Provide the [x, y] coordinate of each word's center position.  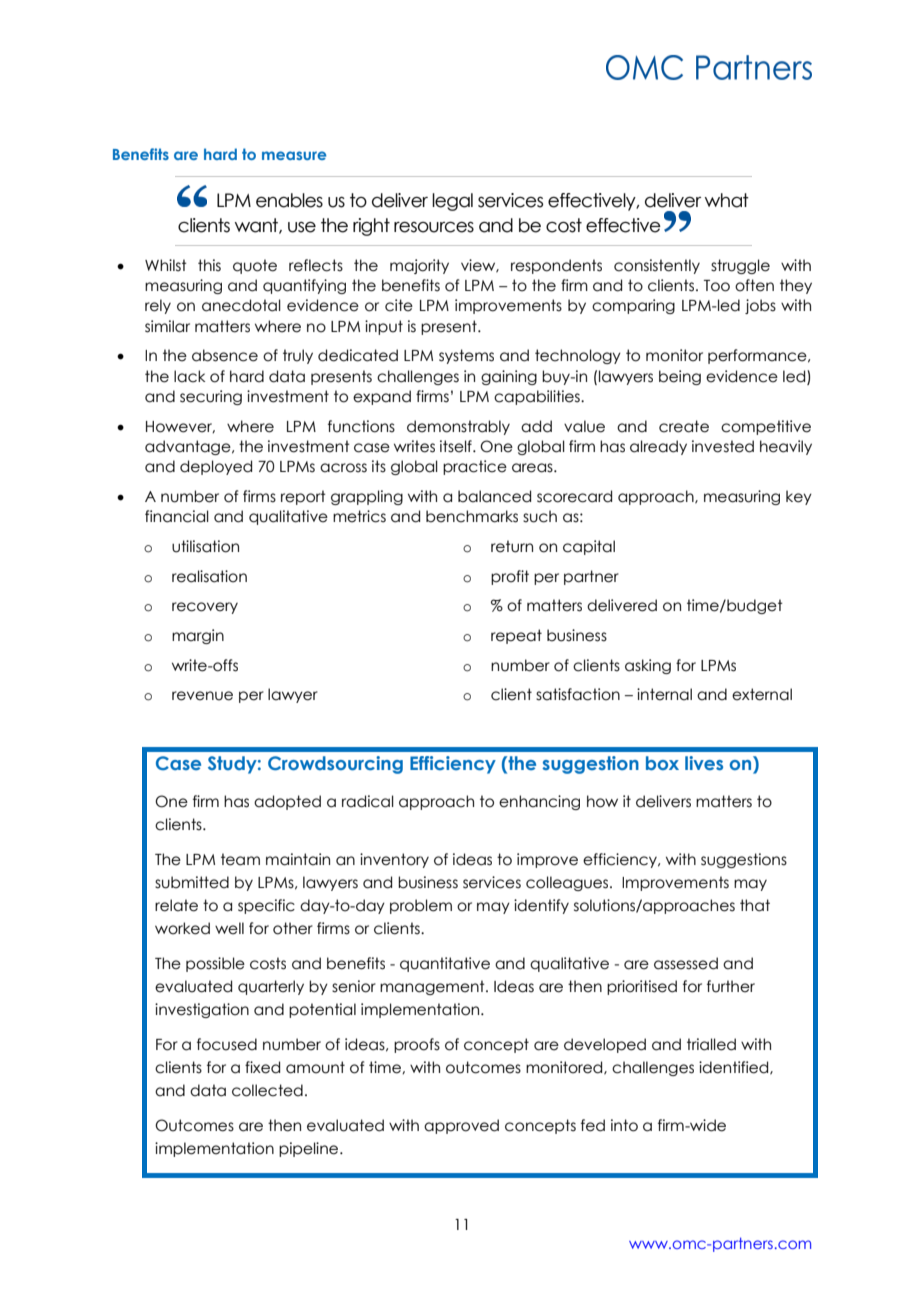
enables [289, 200]
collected [267, 1090]
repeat [516, 636]
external [762, 694]
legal [452, 202]
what [727, 200]
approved [461, 1126]
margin [198, 636]
